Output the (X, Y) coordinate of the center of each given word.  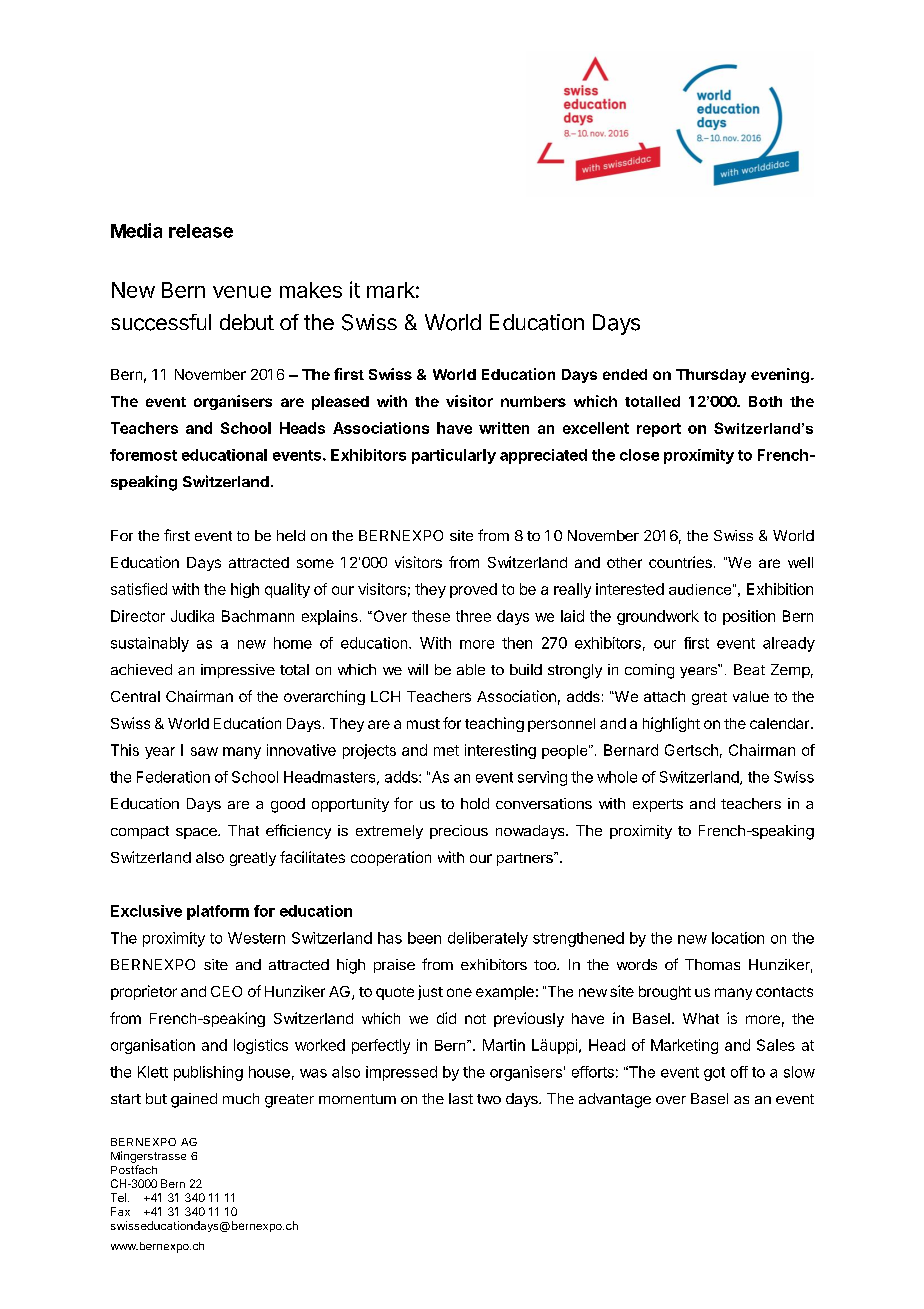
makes (311, 290)
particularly (454, 456)
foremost (143, 455)
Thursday (711, 376)
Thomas (712, 964)
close (639, 455)
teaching (494, 724)
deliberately (488, 939)
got (714, 1074)
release (201, 231)
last (461, 1098)
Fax (120, 1211)
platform (218, 912)
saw (204, 751)
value (751, 696)
